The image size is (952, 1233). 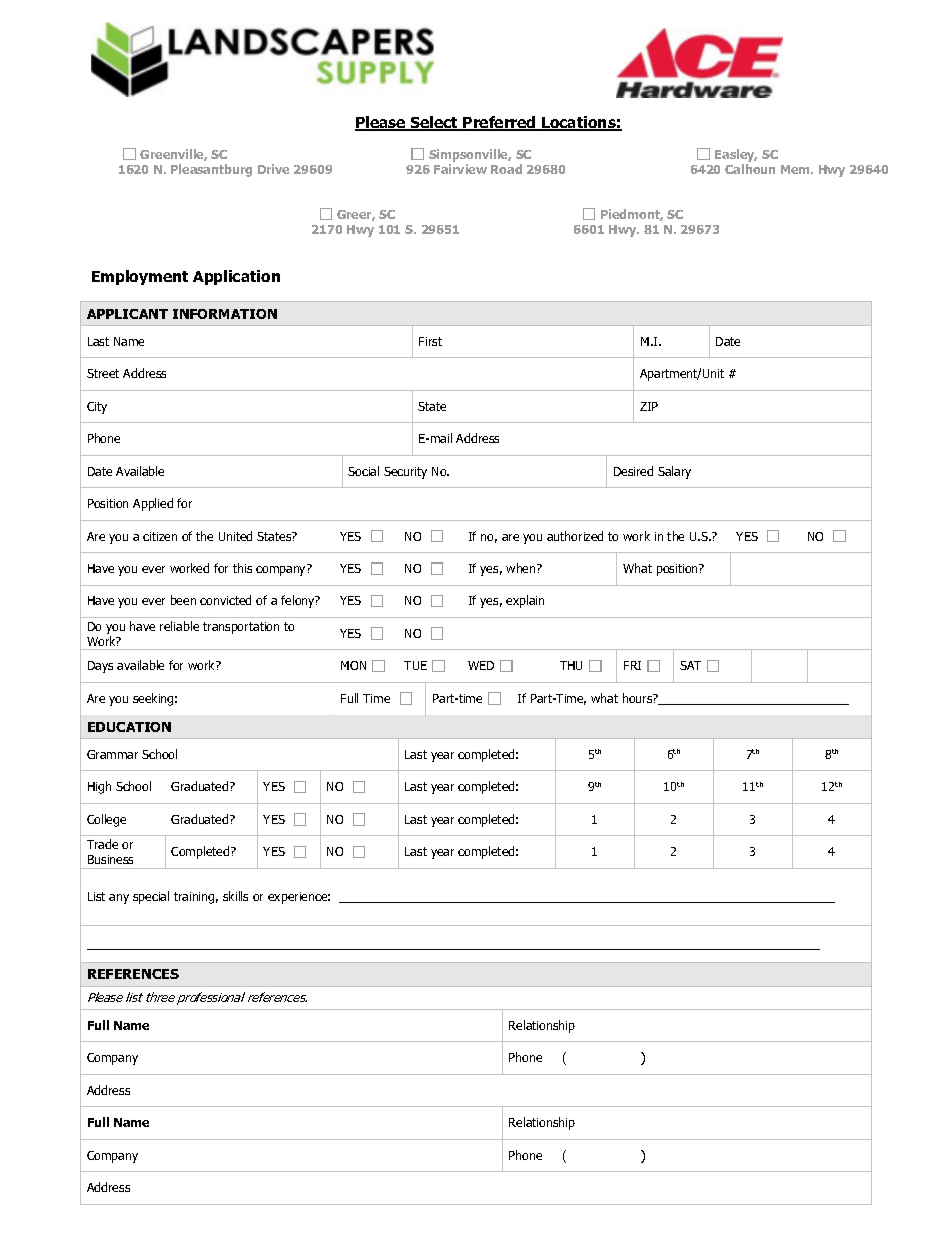 I want to click on Applied, so click(x=153, y=504).
